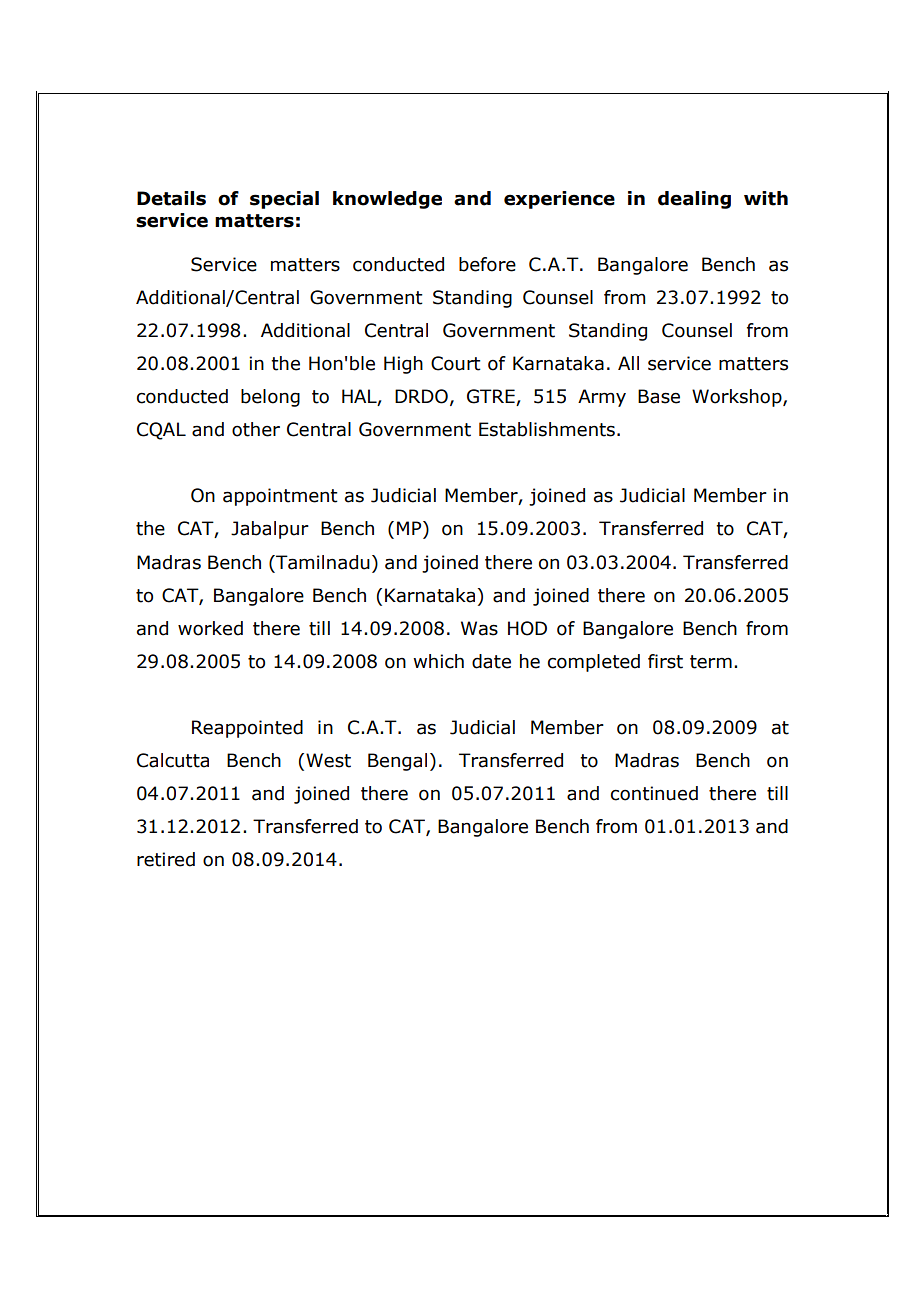  Describe the element at coordinates (322, 562) in the image. I see `Tamilnadu` at that location.
